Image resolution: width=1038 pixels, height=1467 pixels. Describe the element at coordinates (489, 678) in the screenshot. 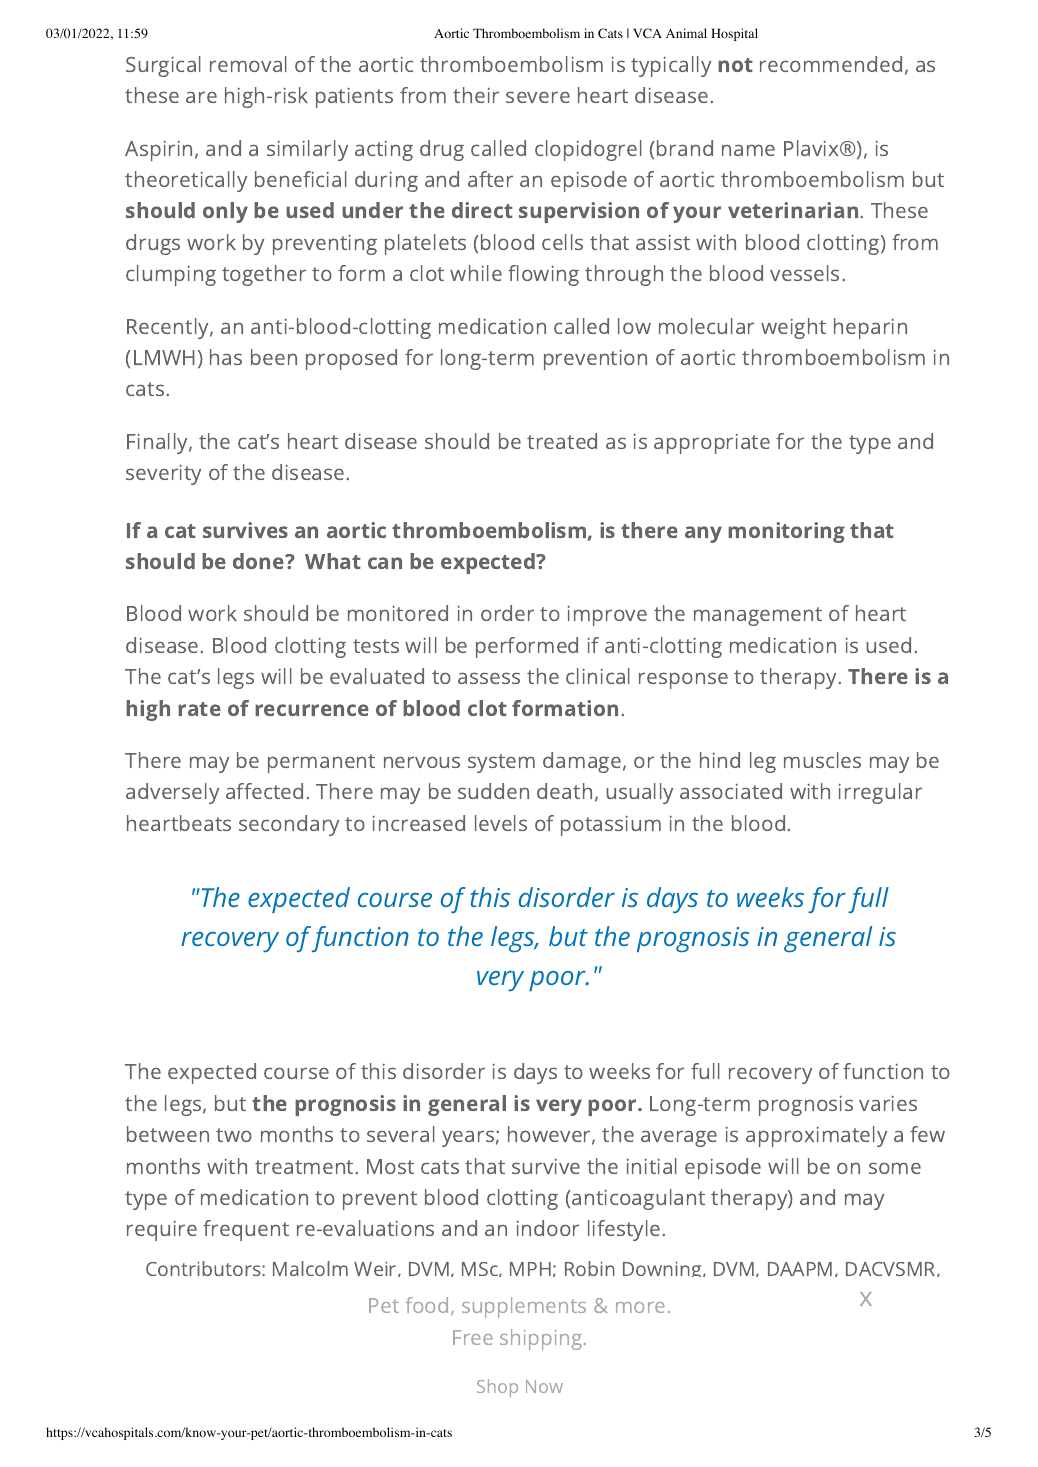

I see `assess` at that location.
